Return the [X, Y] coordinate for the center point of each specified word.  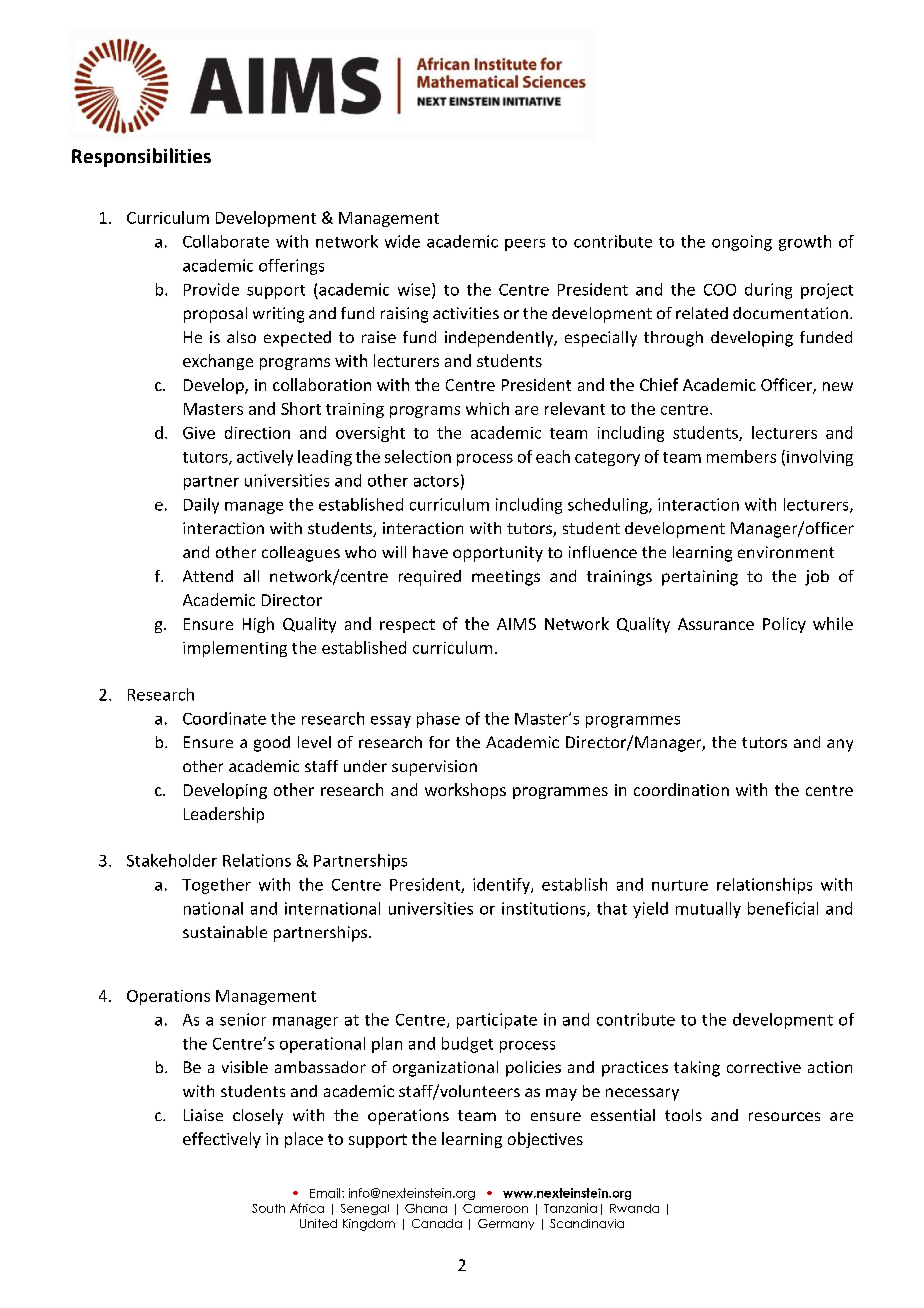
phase [438, 720]
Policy [784, 625]
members [741, 456]
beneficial [783, 908]
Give [199, 433]
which [487, 408]
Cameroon [495, 1208]
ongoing [742, 243]
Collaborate [226, 241]
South [268, 1208]
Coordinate [224, 718]
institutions [545, 909]
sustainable [225, 932]
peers [525, 245]
